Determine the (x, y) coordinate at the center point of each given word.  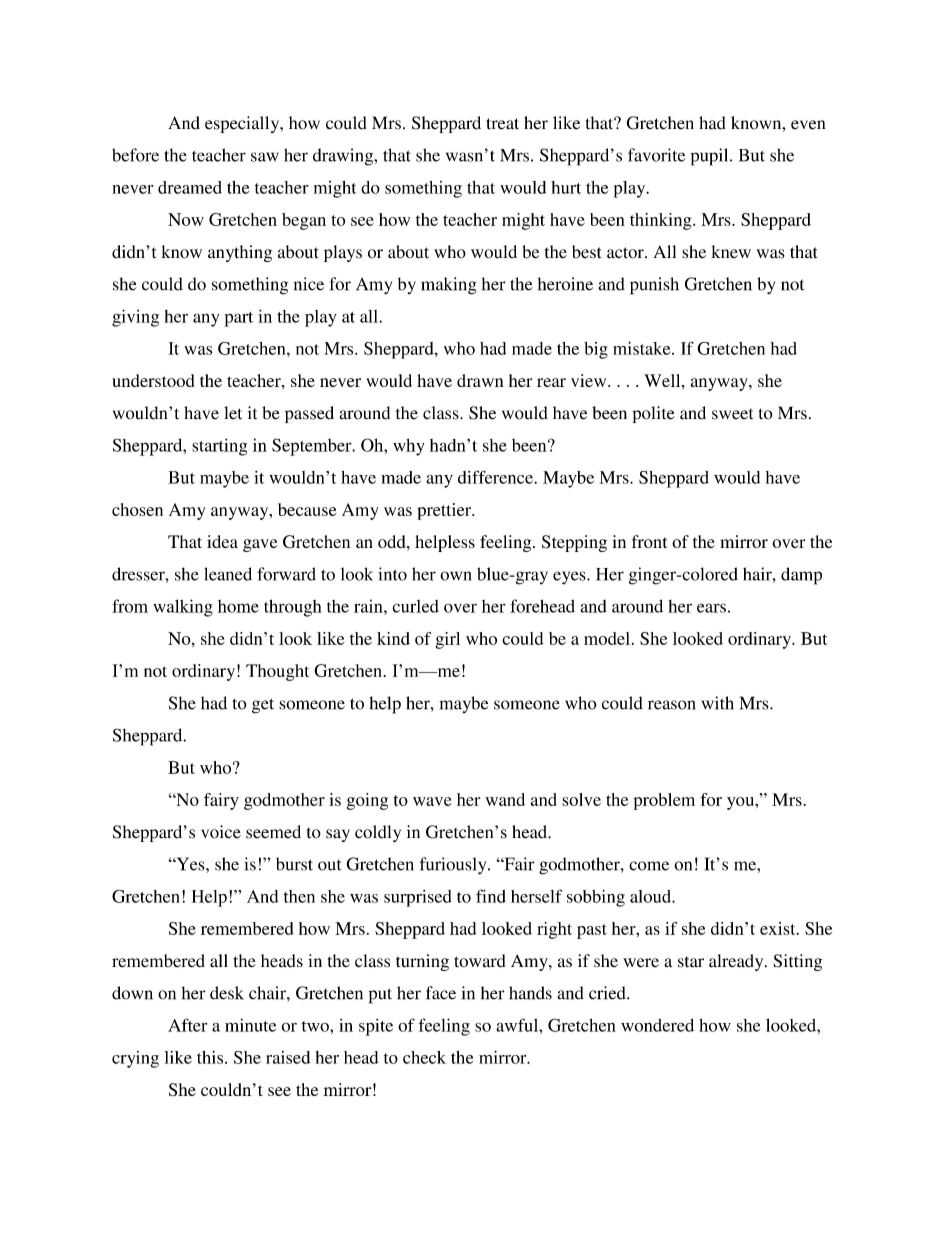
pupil (710, 157)
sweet (732, 414)
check (424, 1057)
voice (221, 832)
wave (432, 801)
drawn (480, 380)
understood (153, 380)
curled (415, 606)
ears (711, 608)
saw (265, 157)
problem (664, 801)
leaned (228, 574)
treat (503, 124)
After (187, 1025)
